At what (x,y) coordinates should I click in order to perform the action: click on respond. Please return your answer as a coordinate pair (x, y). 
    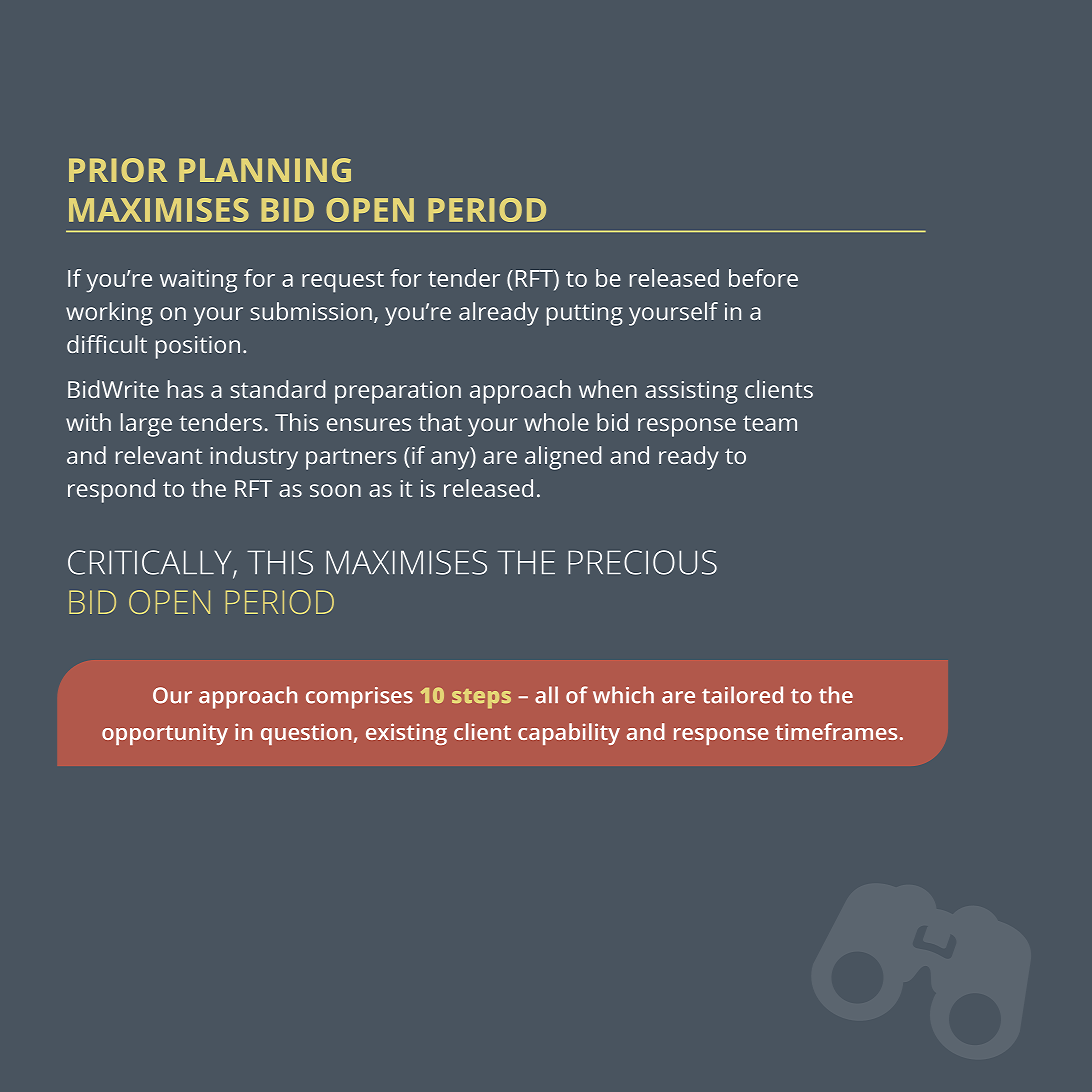
    Looking at the image, I should click on (111, 491).
